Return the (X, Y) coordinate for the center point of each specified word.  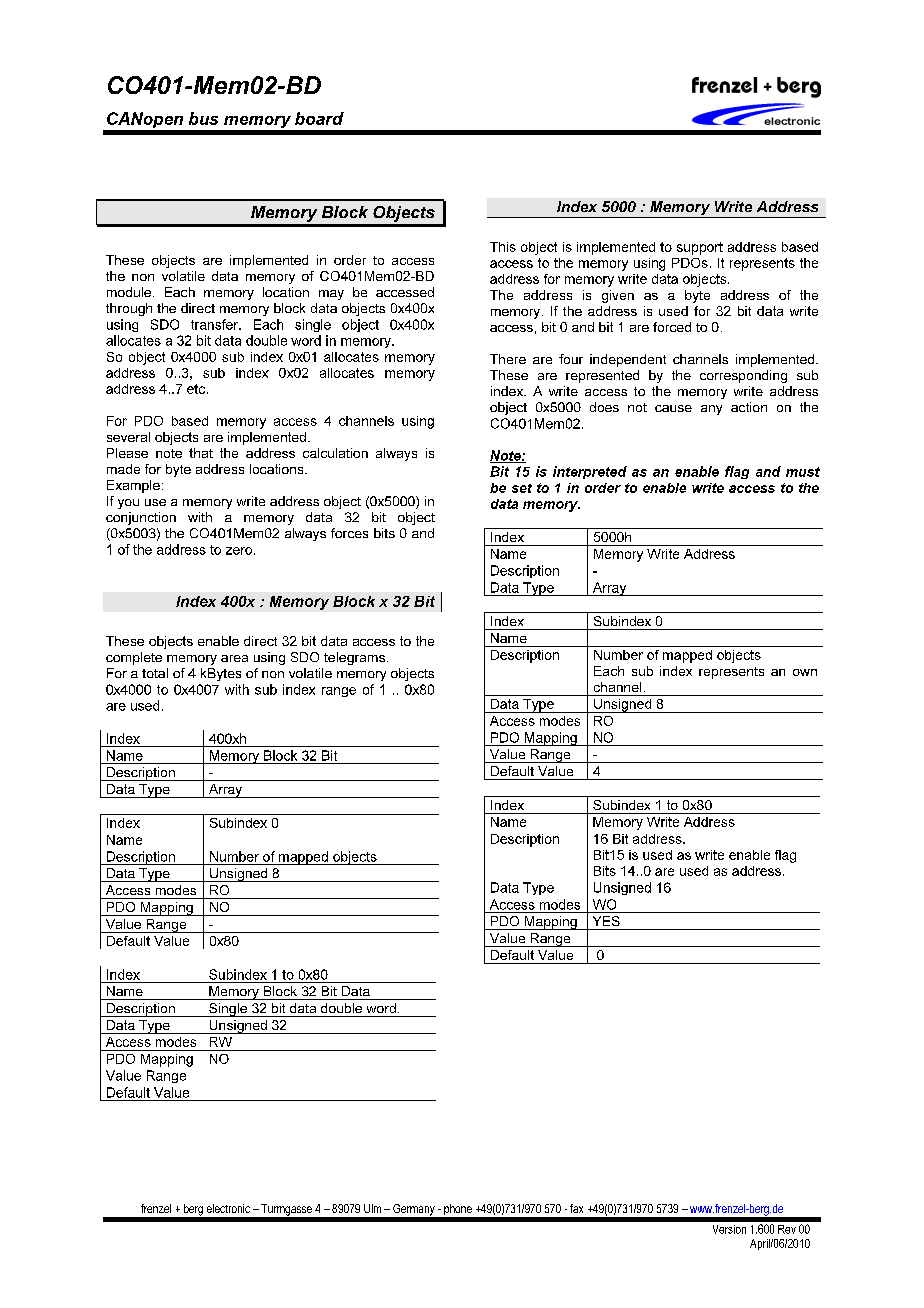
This (503, 247)
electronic (228, 1208)
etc (197, 389)
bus (203, 118)
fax (576, 1208)
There (508, 359)
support (700, 248)
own (805, 672)
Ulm (372, 1208)
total (155, 673)
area (234, 658)
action (749, 407)
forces (349, 533)
